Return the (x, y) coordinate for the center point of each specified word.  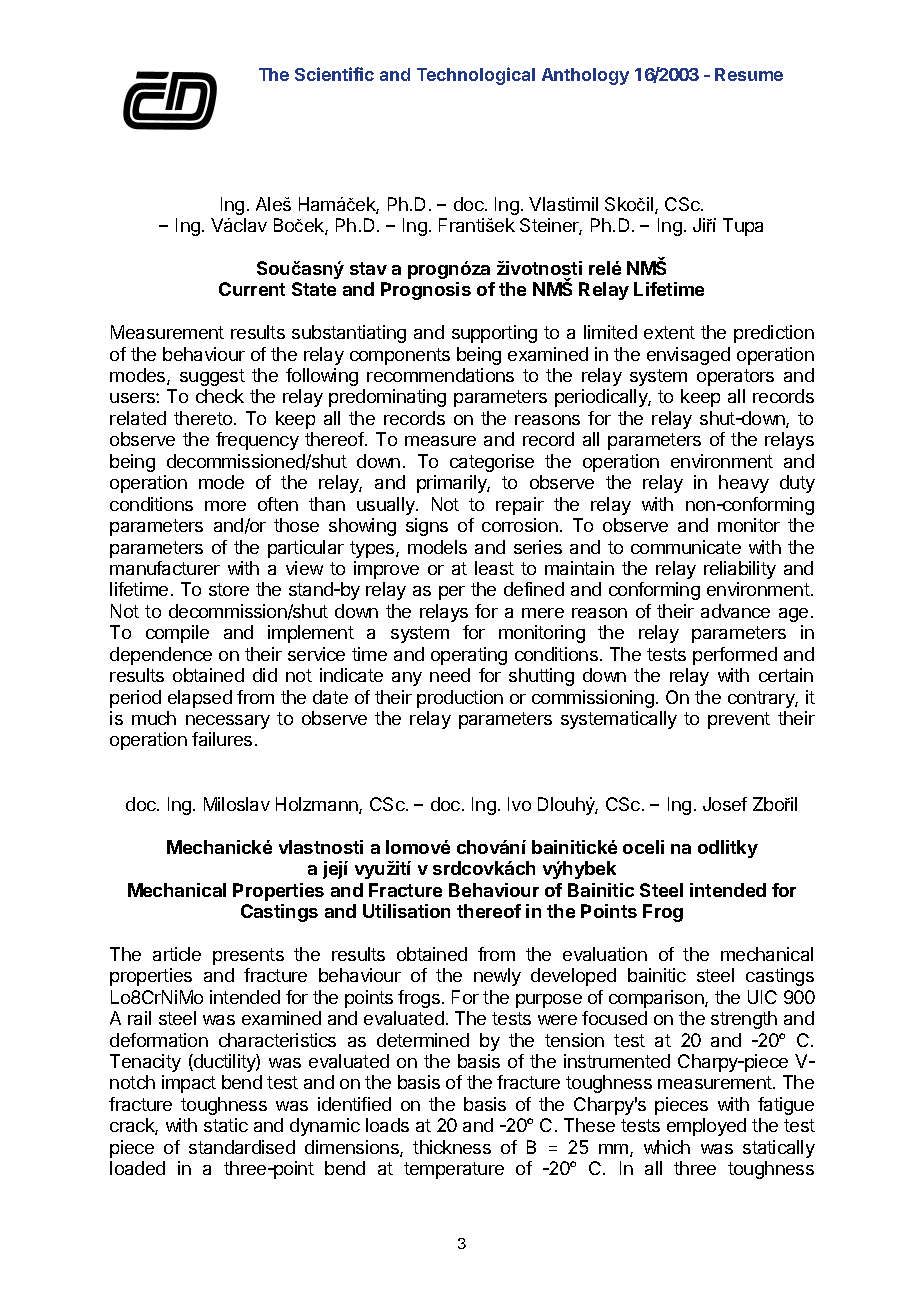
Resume (749, 74)
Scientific (334, 74)
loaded (137, 1168)
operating (469, 656)
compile (177, 634)
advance (735, 611)
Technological (476, 76)
